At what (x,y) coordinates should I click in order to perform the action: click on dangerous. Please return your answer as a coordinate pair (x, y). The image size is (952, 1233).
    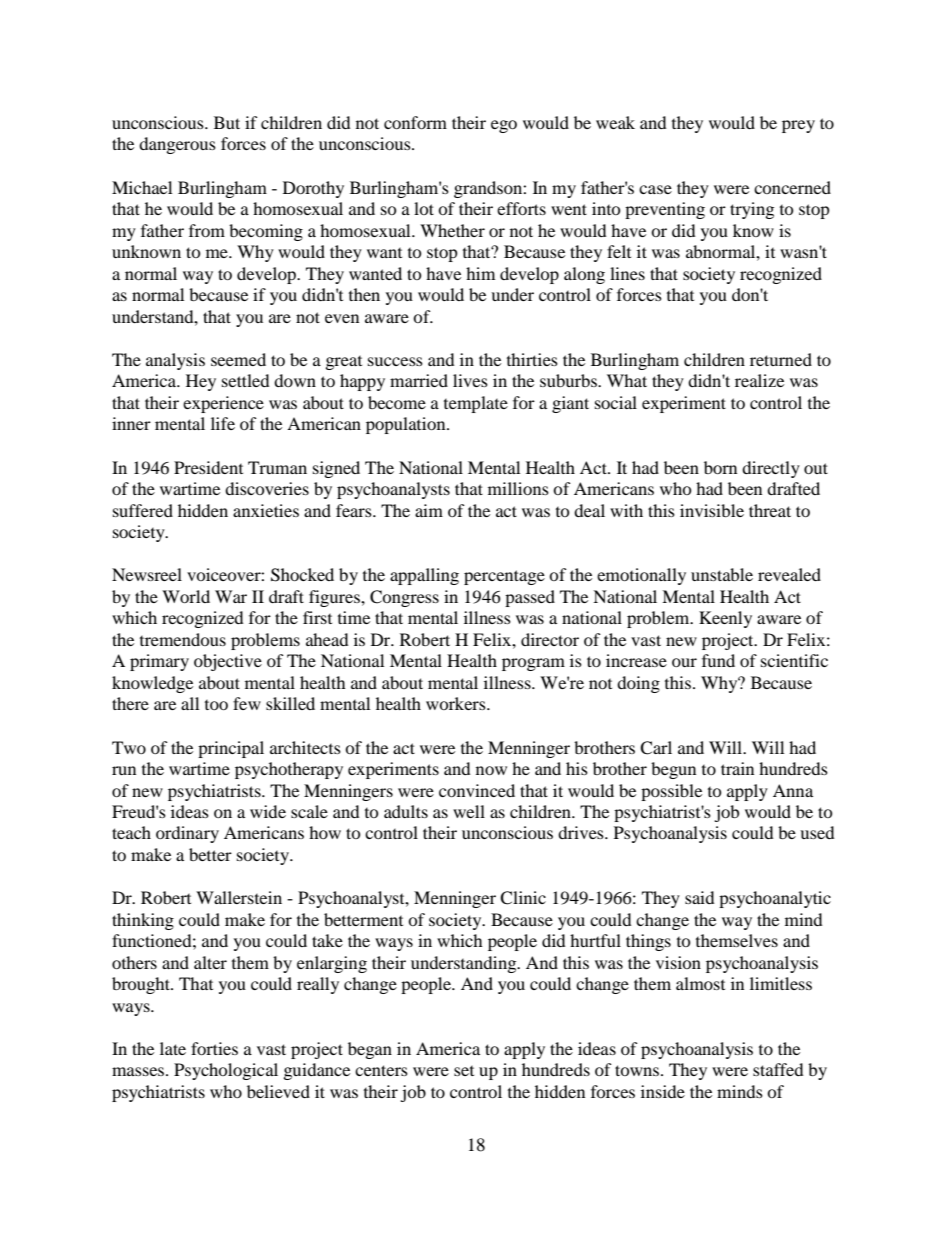
    Looking at the image, I should click on (177, 145).
